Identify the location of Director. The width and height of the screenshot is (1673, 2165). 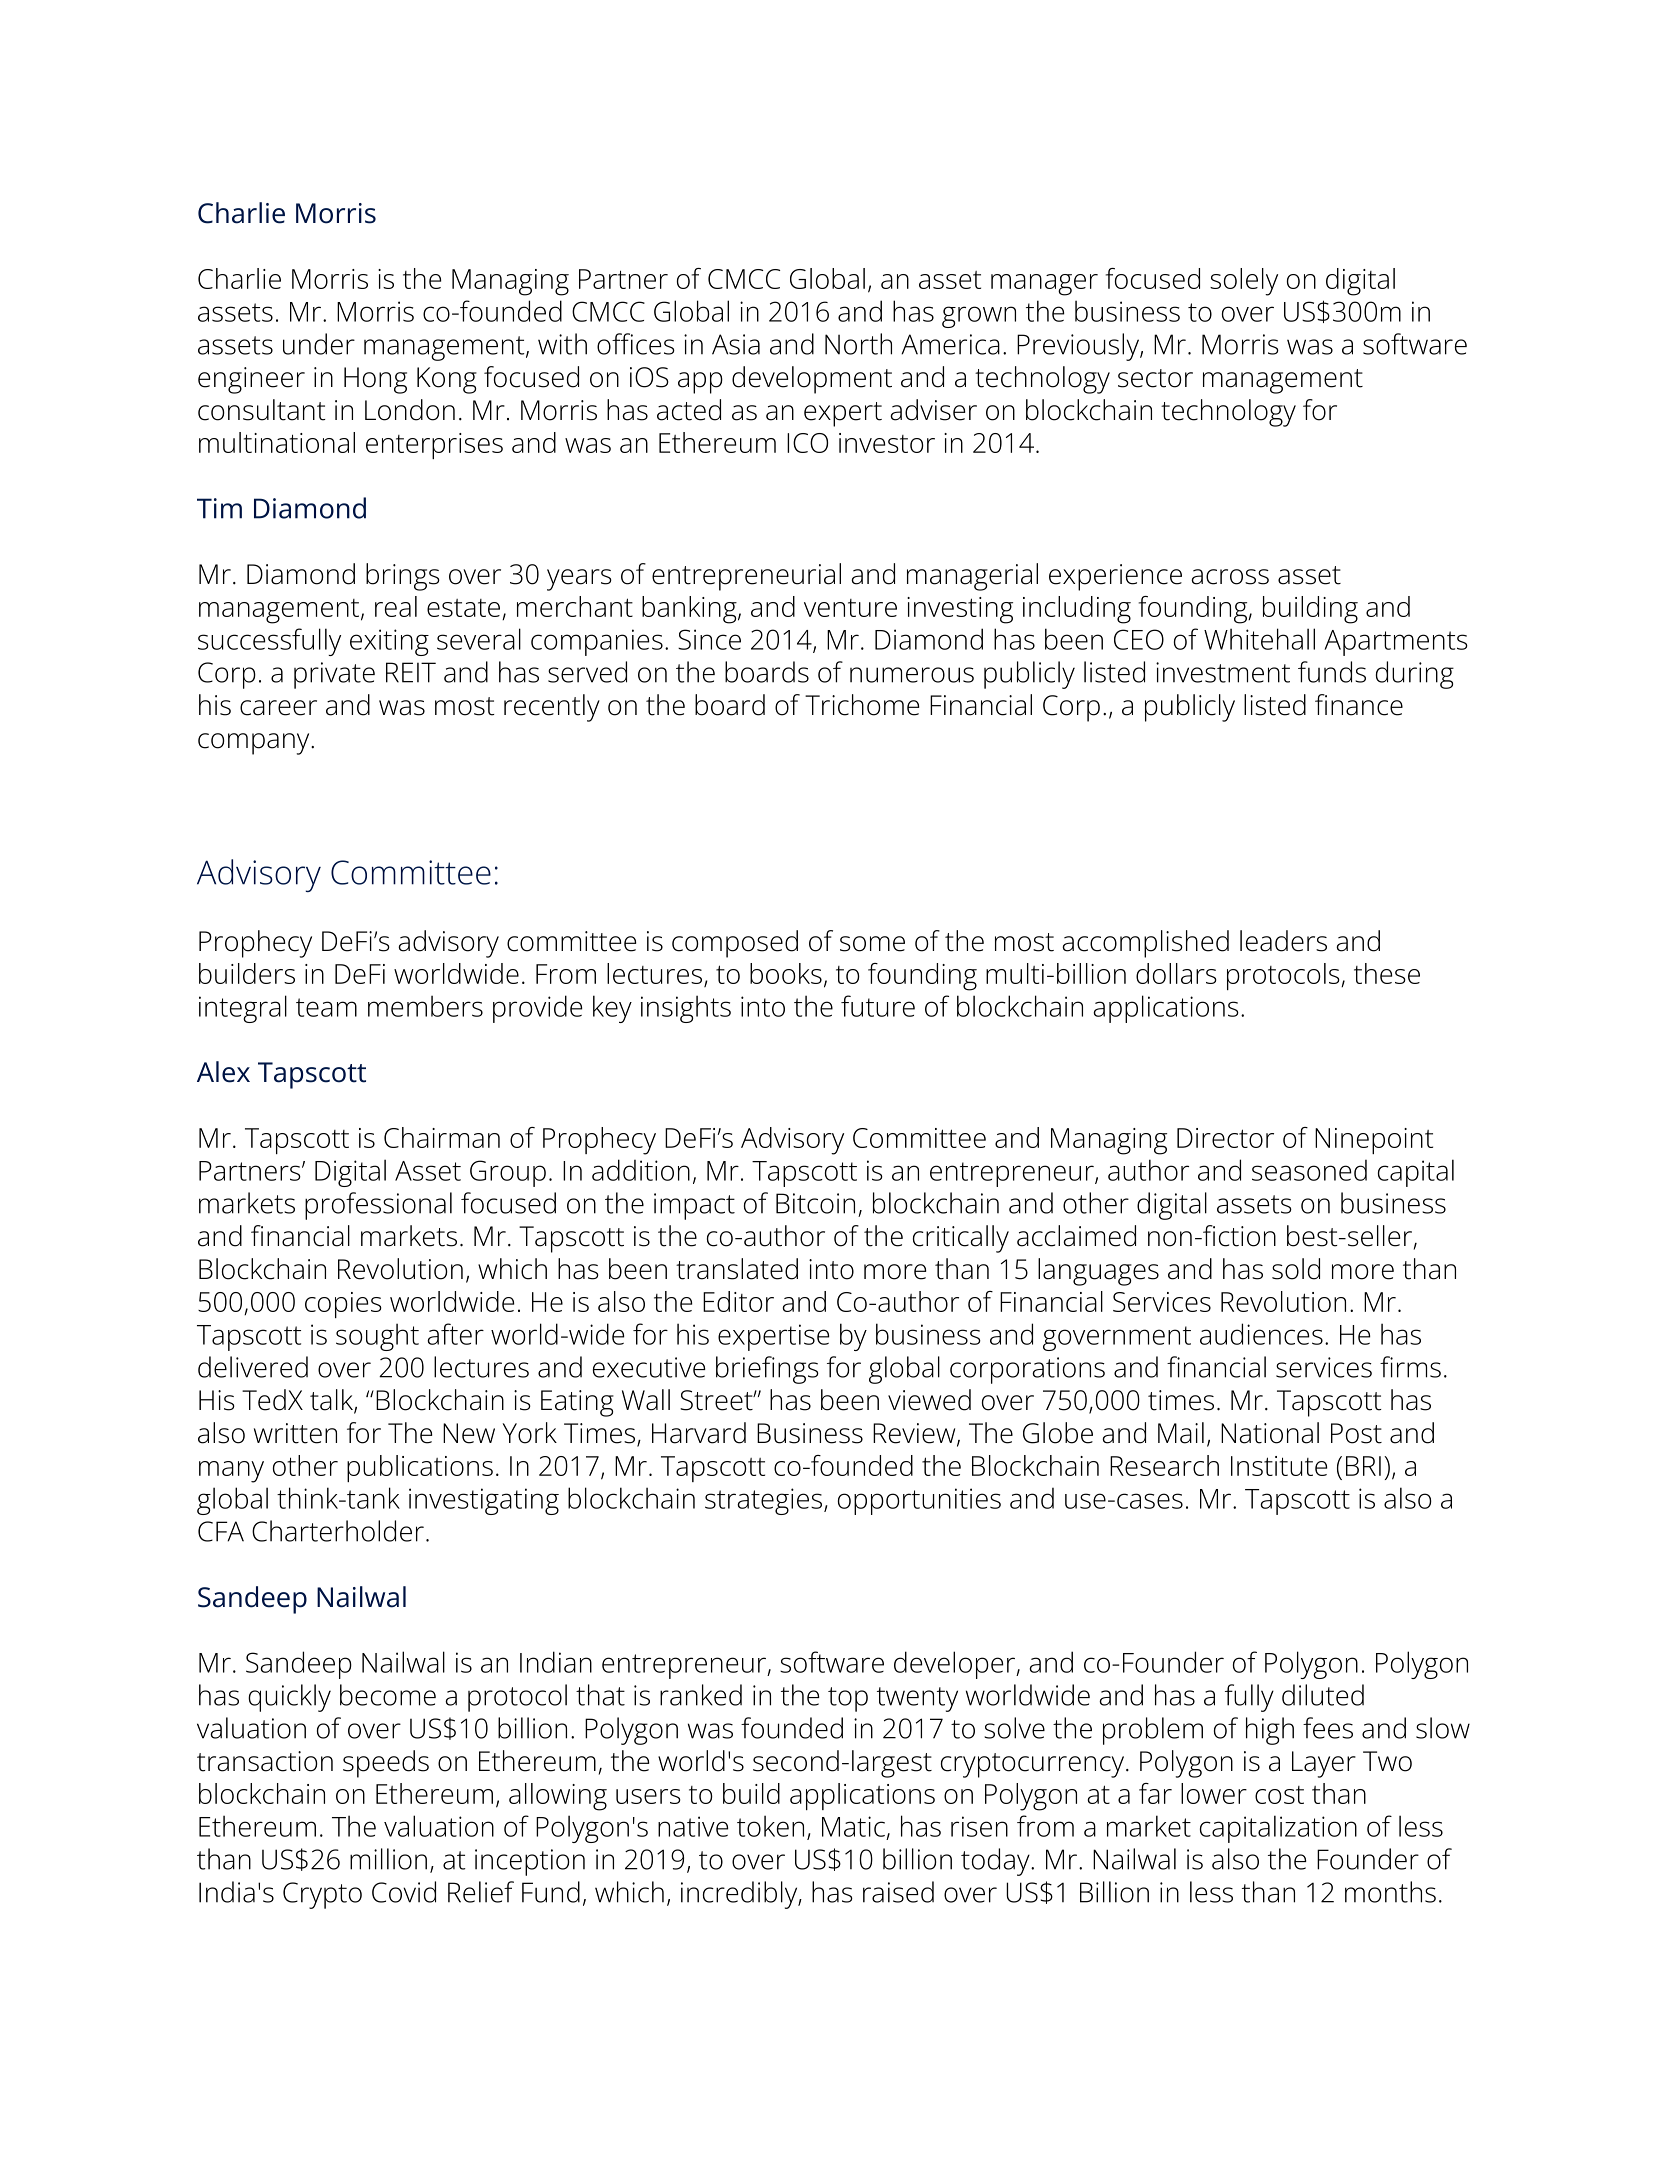
(1225, 1138).
